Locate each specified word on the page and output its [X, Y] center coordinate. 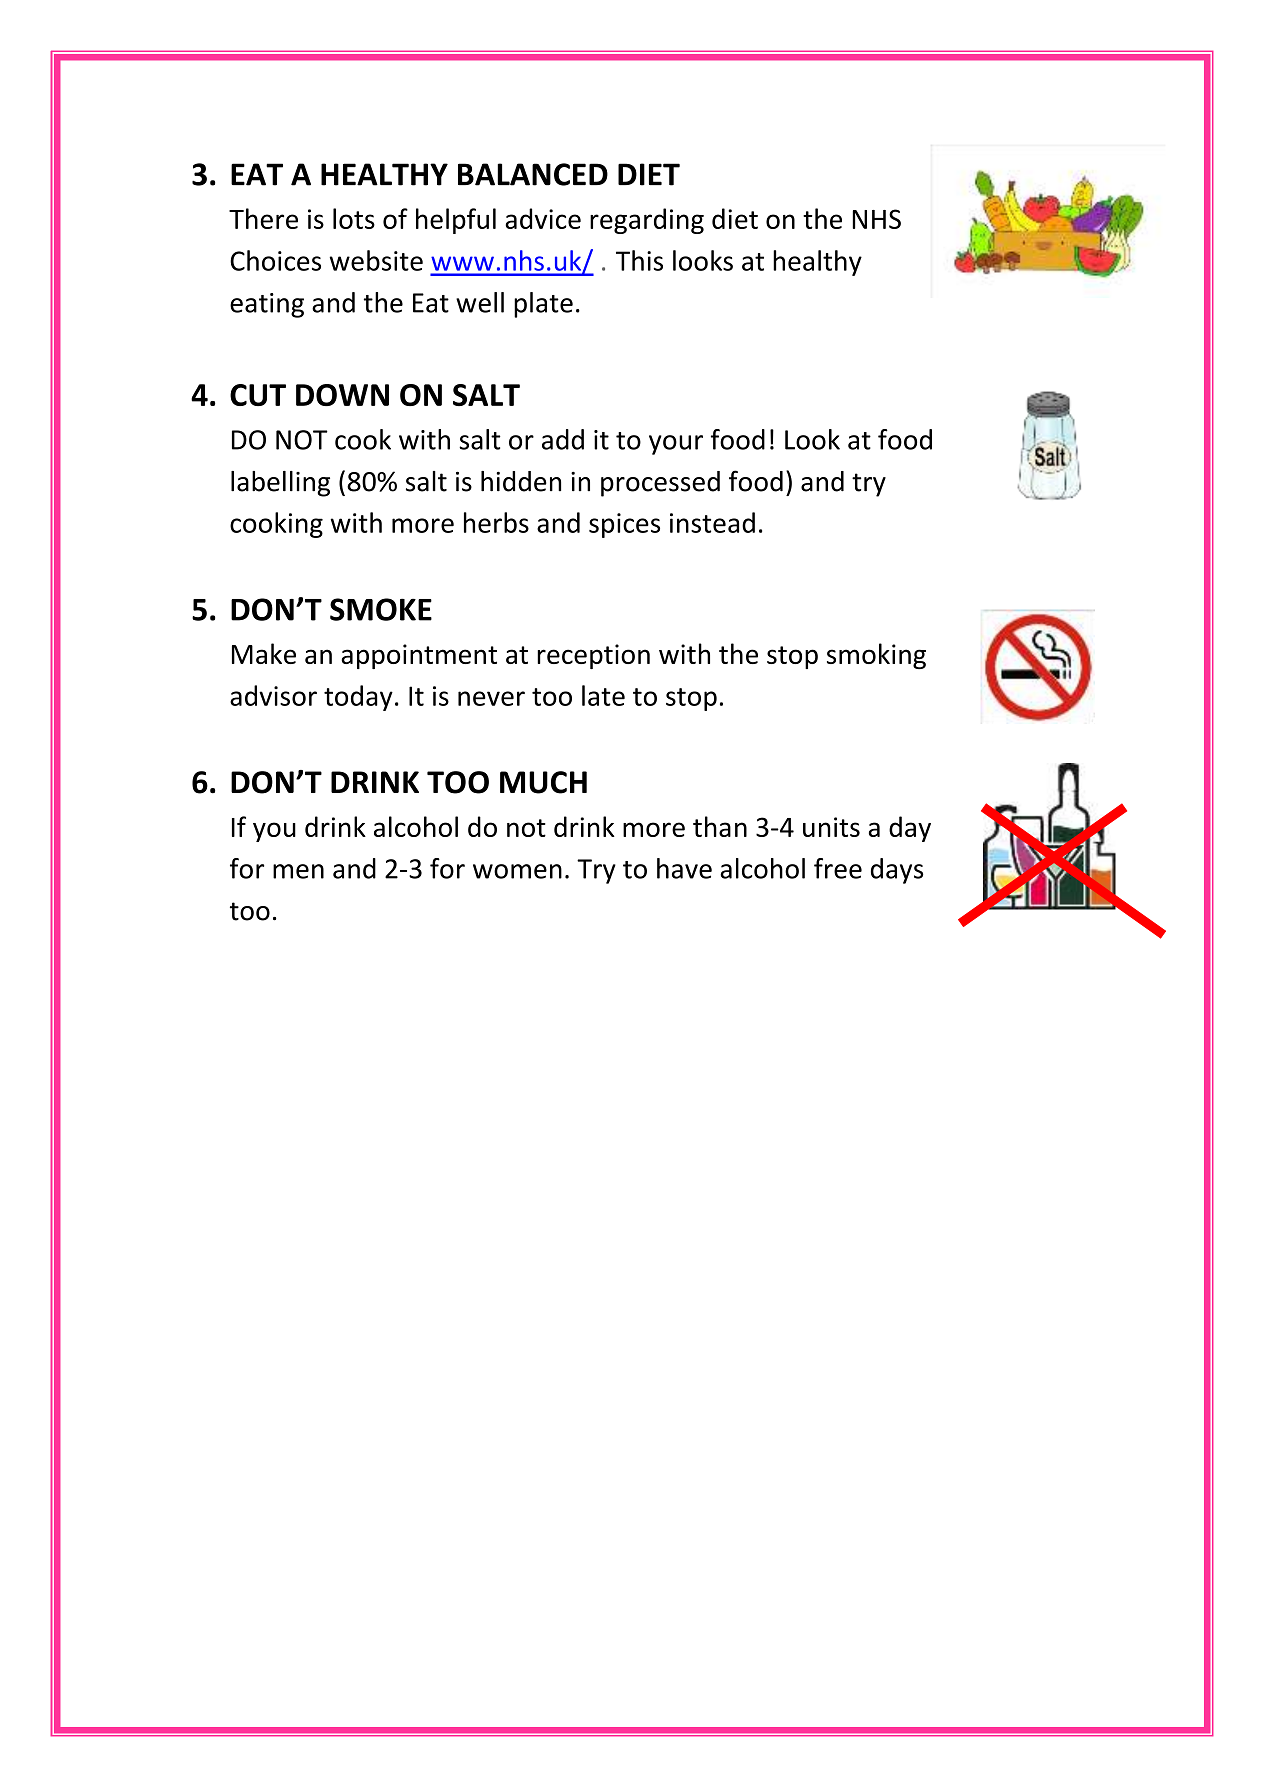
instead [712, 522]
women [517, 871]
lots [354, 218]
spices [624, 525]
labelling [280, 484]
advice [543, 218]
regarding [647, 221]
